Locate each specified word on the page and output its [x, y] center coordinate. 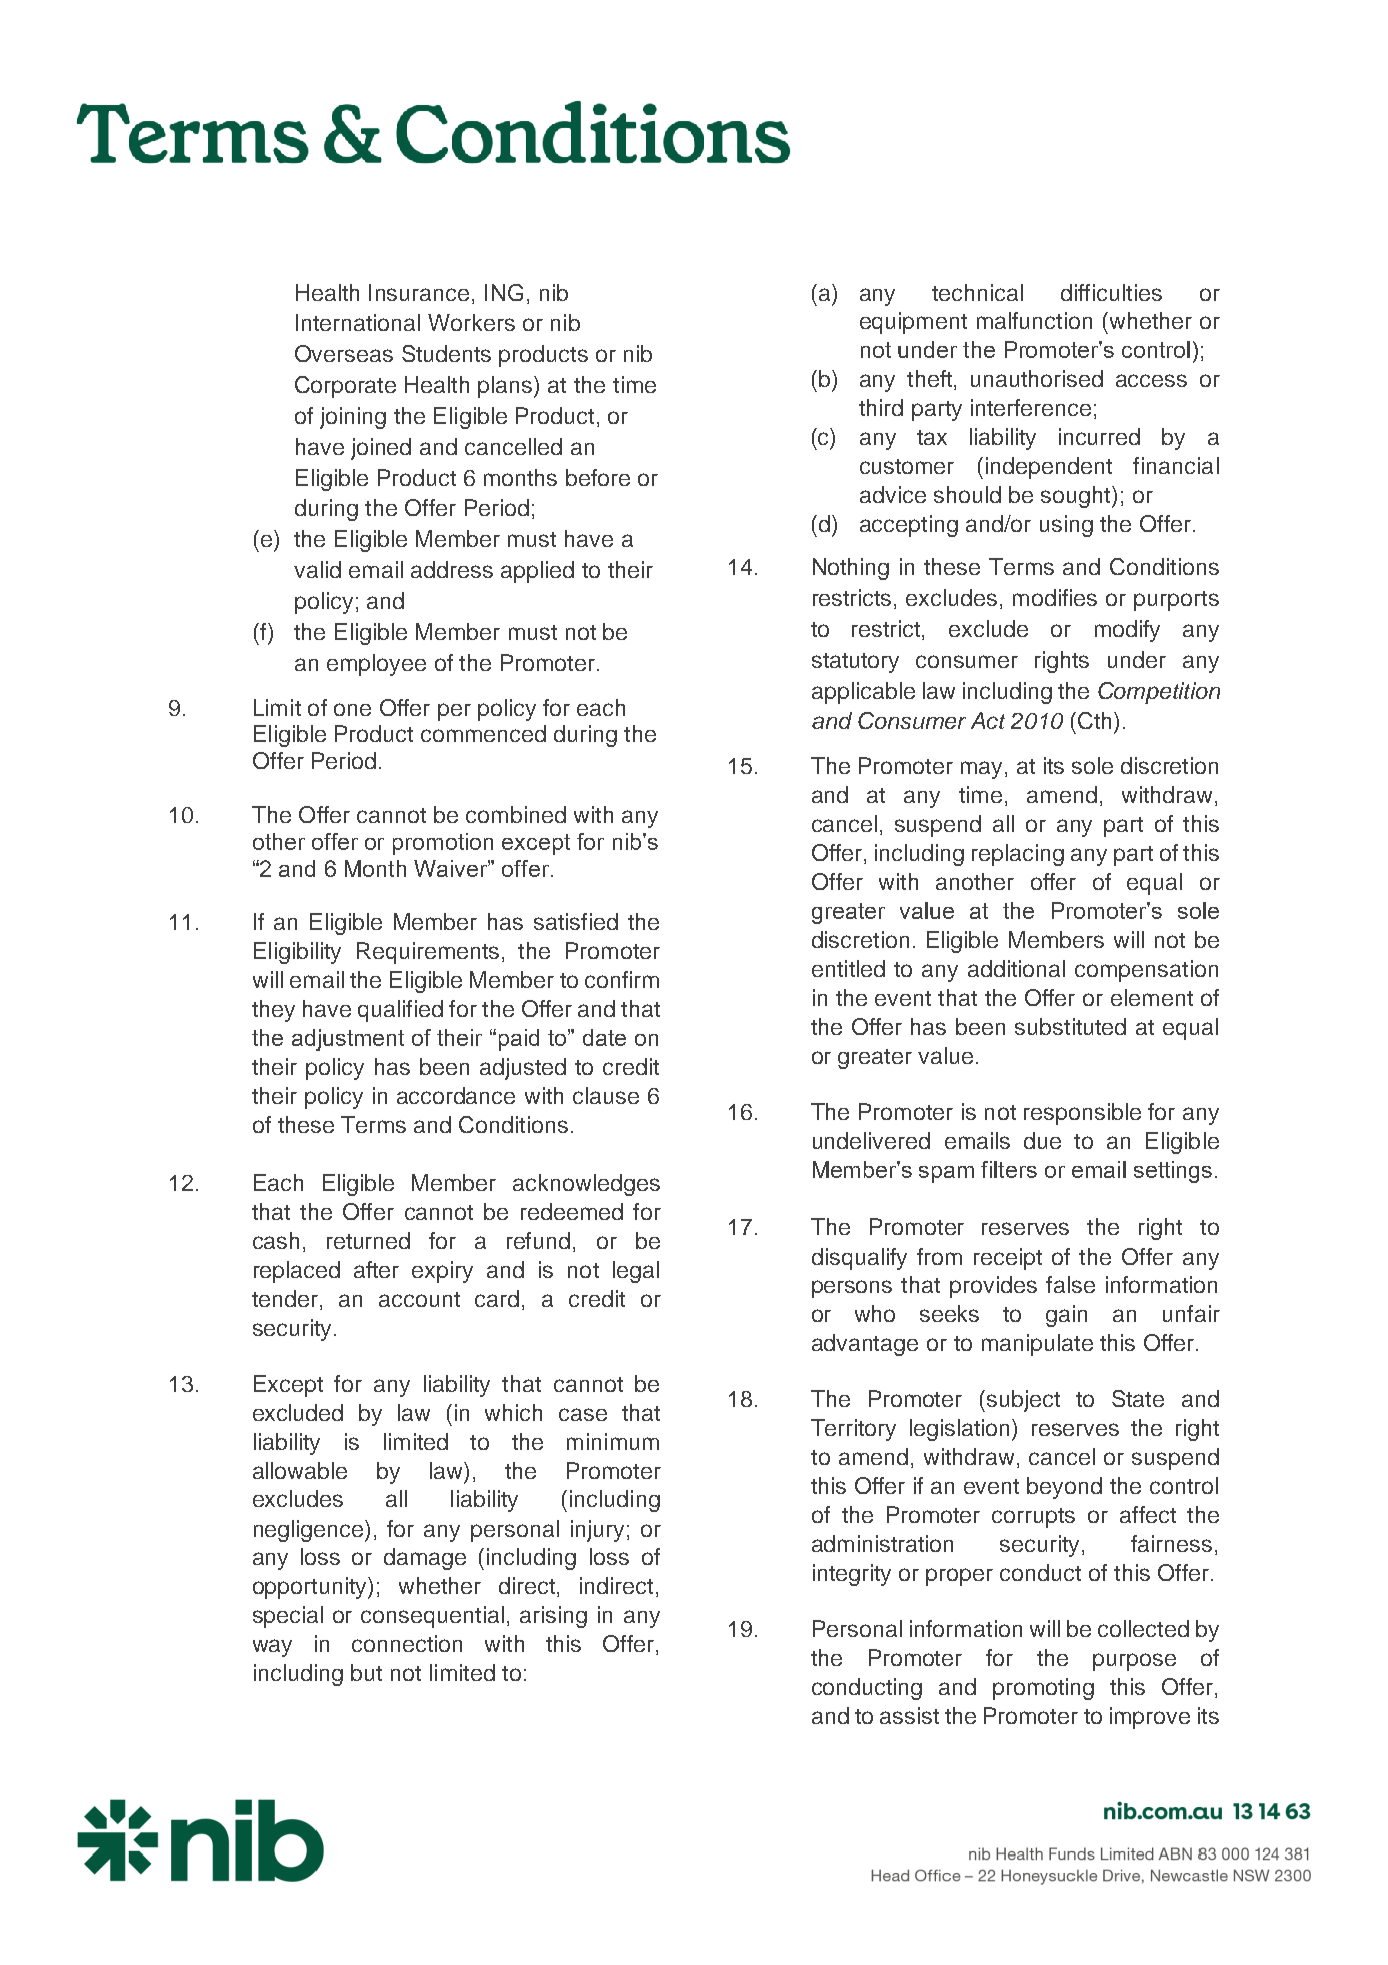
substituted [1070, 1026]
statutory [855, 663]
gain [1066, 1316]
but [366, 1672]
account [419, 1299]
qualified [400, 1011]
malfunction [1034, 320]
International [358, 322]
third [881, 407]
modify [1127, 631]
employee [376, 665]
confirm [622, 979]
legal [636, 1272]
